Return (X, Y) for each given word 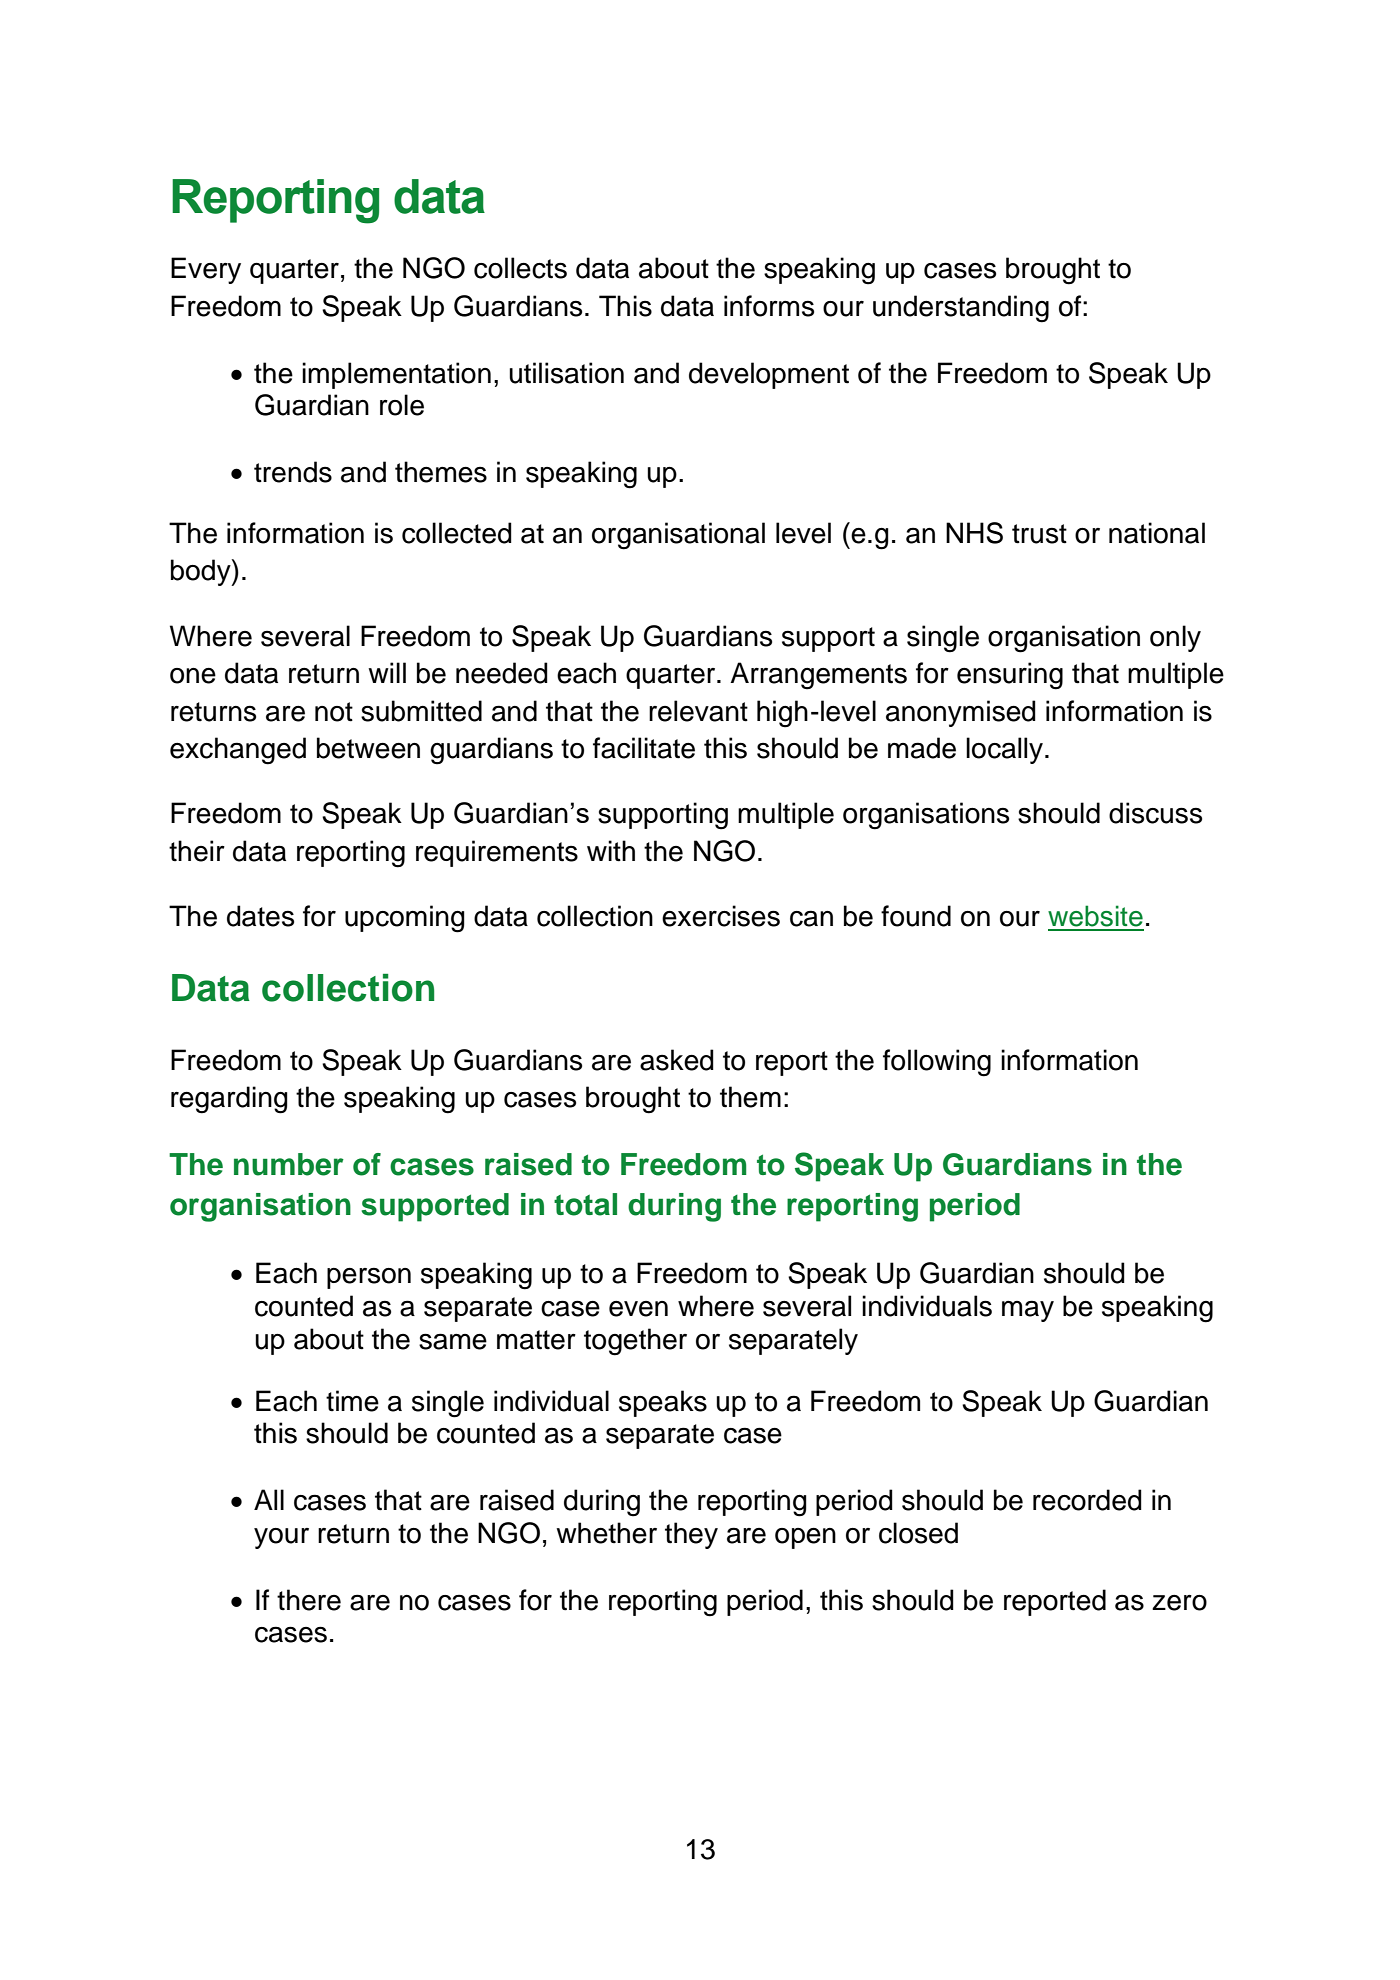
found (916, 916)
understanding (961, 309)
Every (206, 270)
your (281, 1538)
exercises (721, 916)
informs (769, 306)
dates (260, 916)
